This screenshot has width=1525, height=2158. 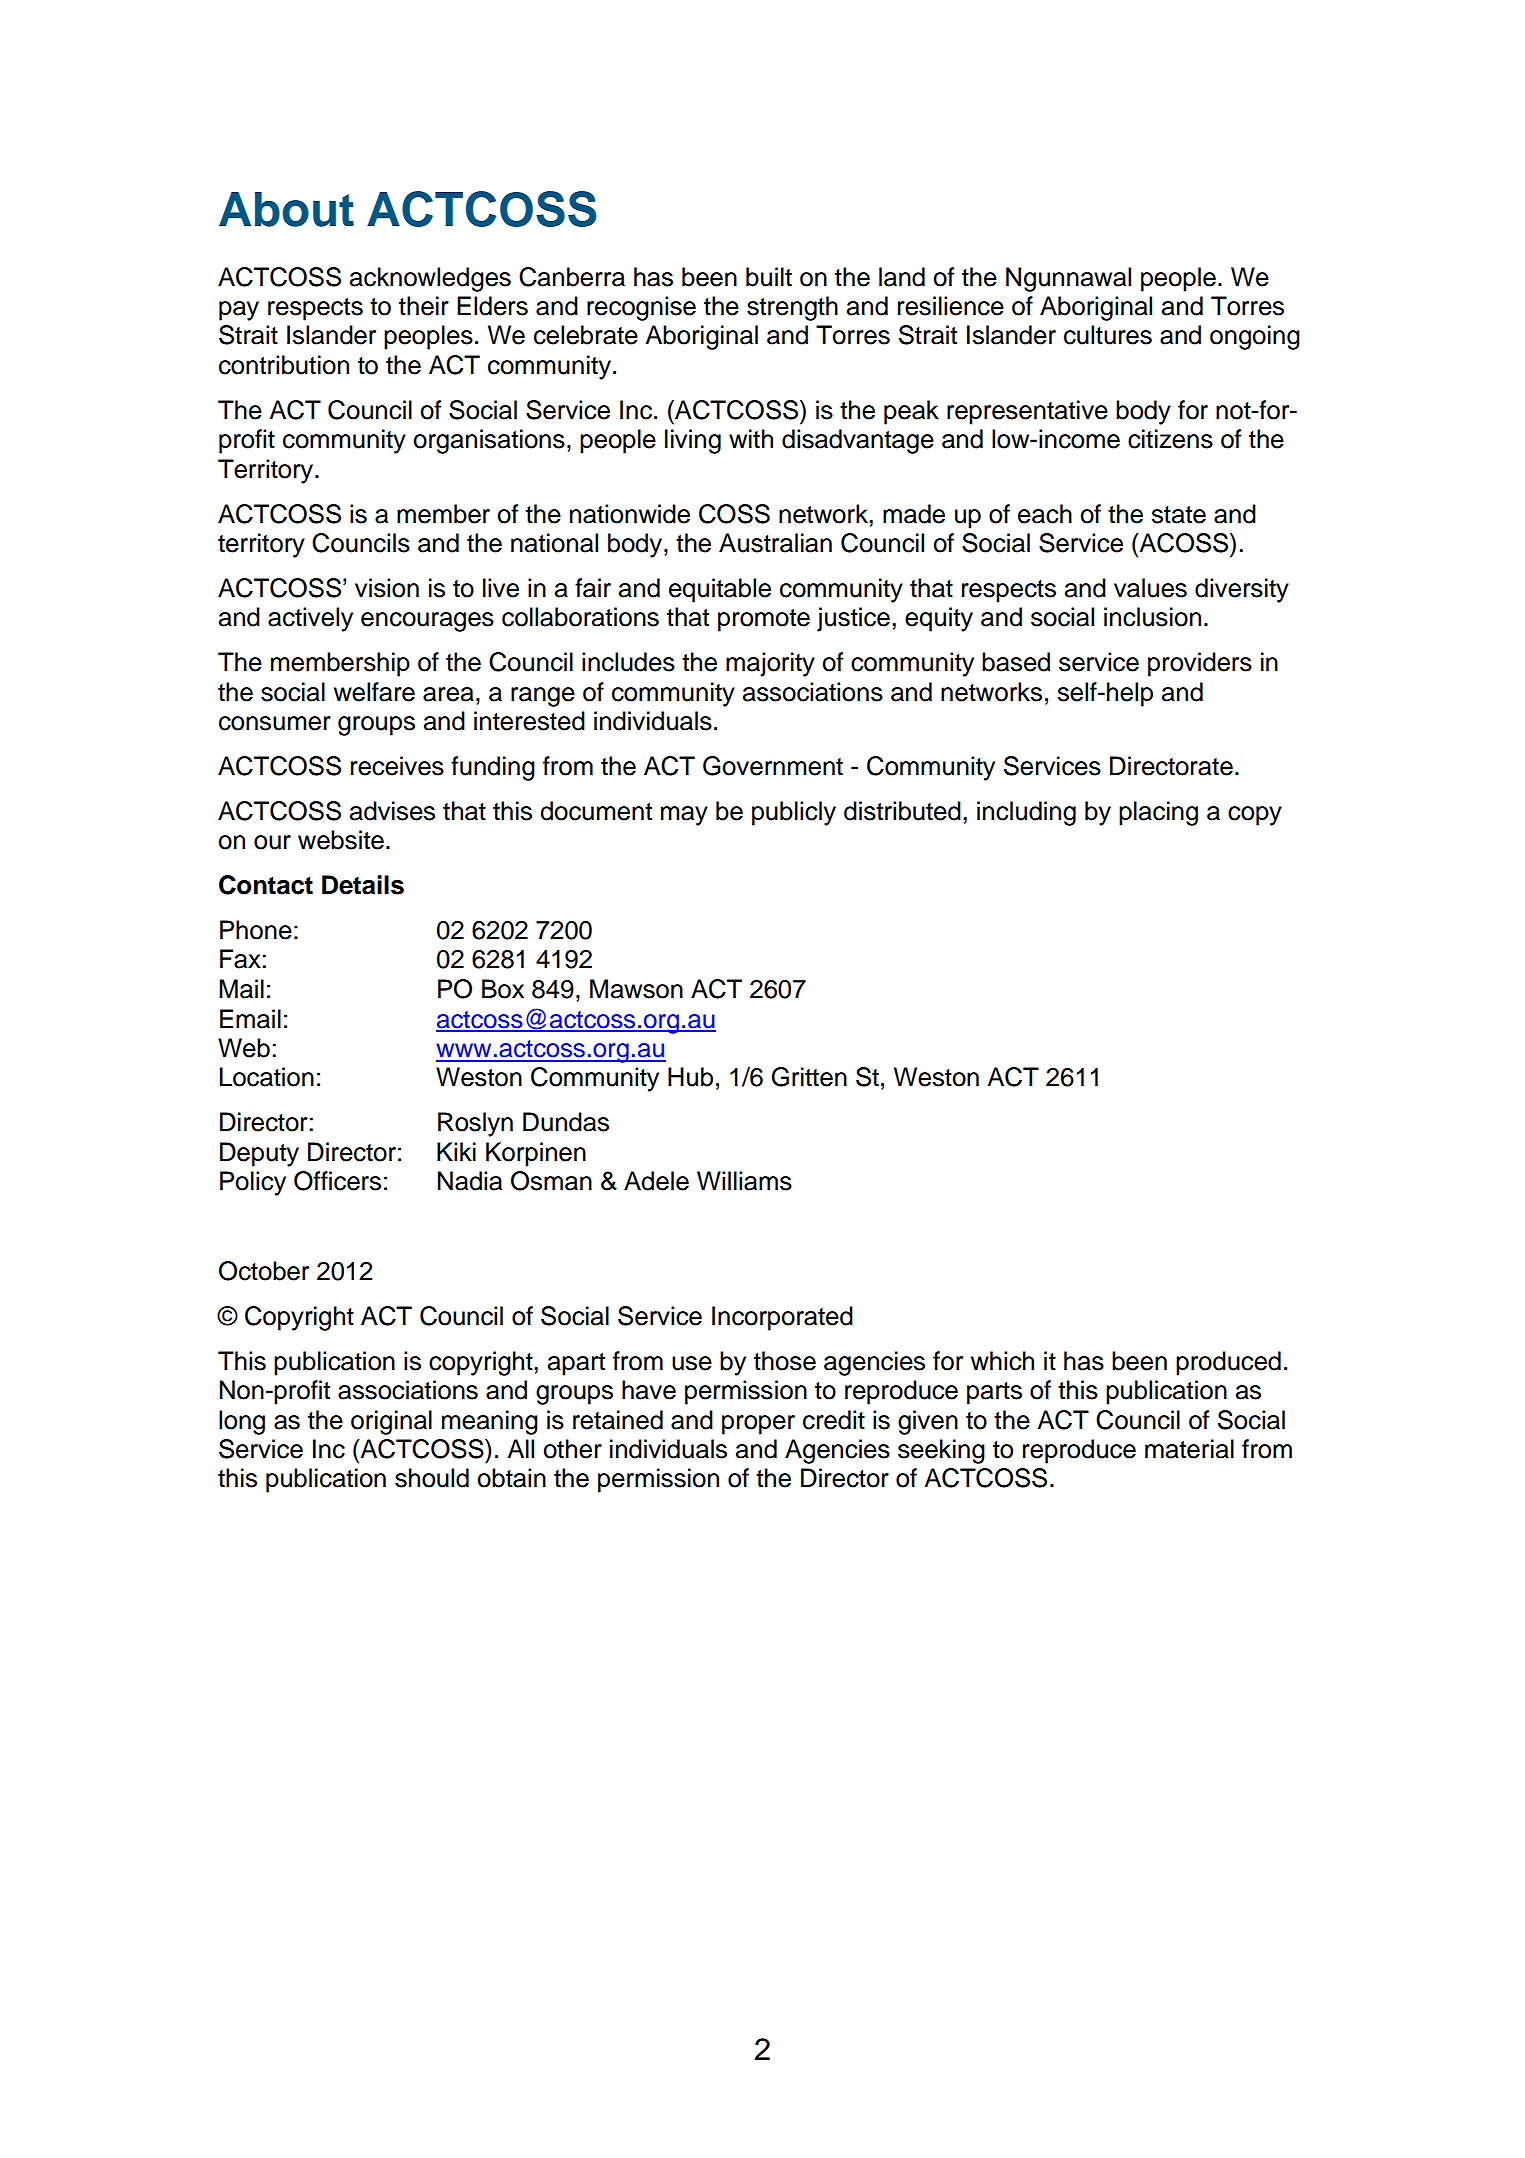 I want to click on proper, so click(x=758, y=1425).
